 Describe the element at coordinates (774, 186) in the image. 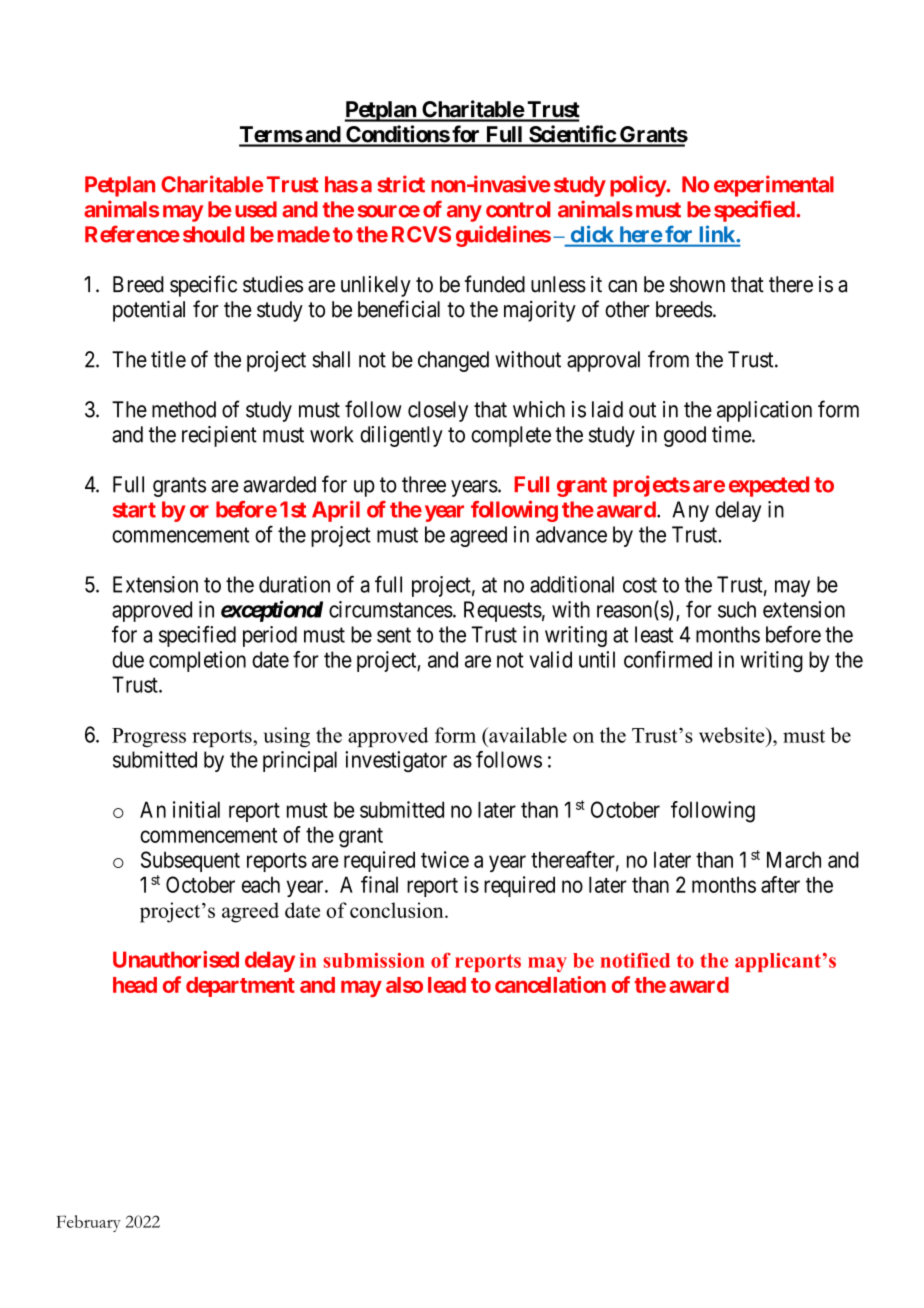

I see `experimental` at that location.
